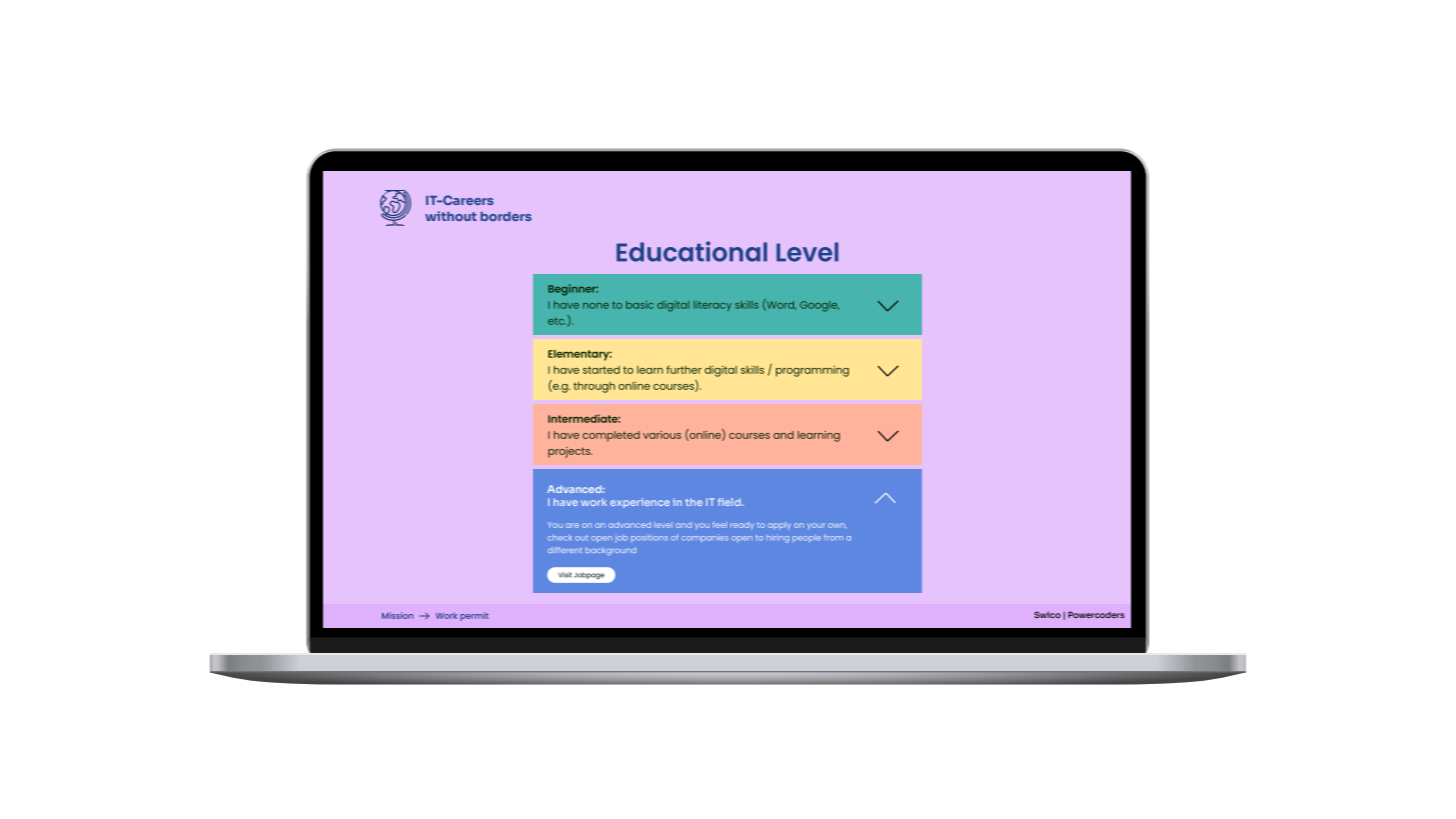  I want to click on borders, so click(506, 216).
